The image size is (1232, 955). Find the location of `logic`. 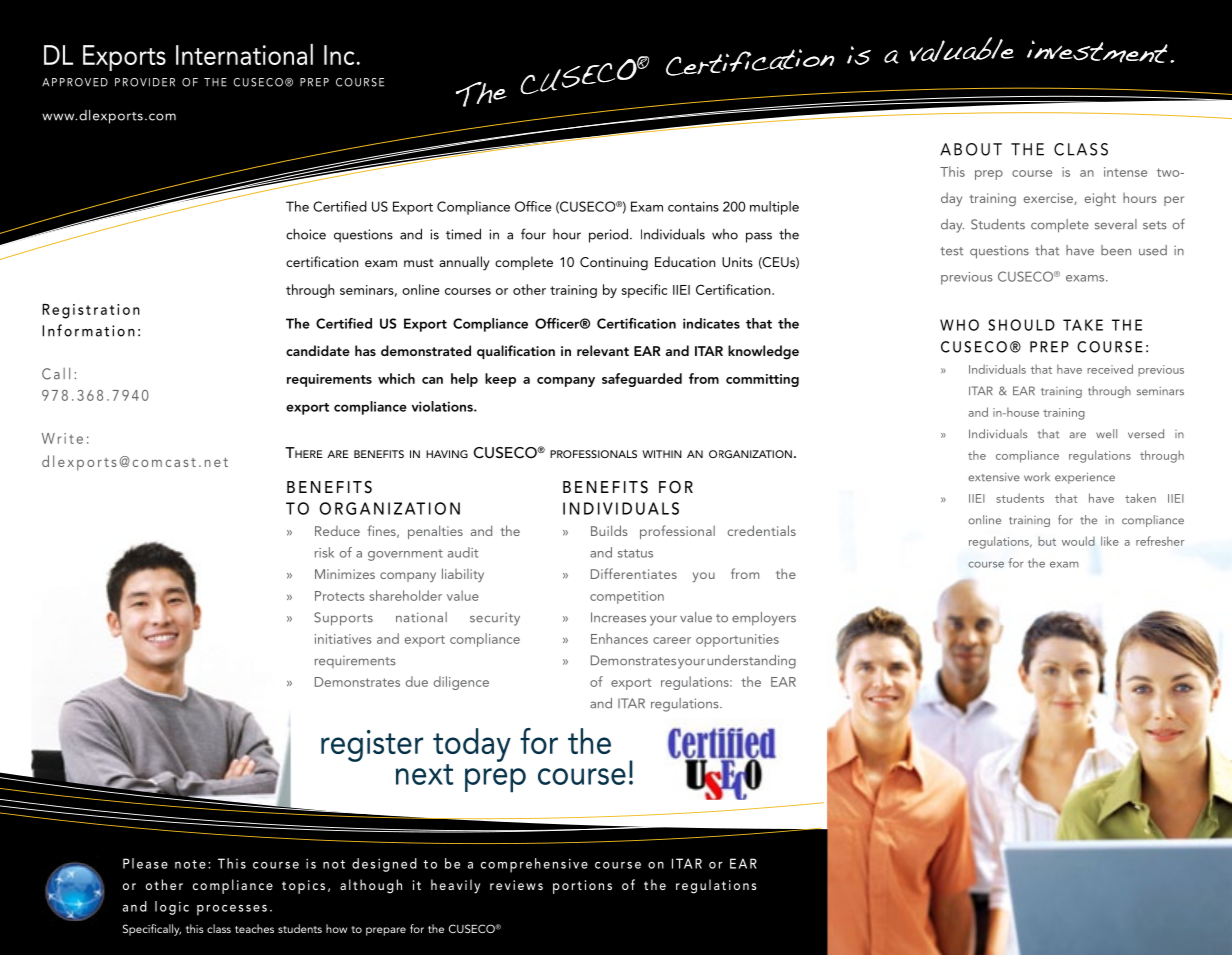

logic is located at coordinates (172, 908).
